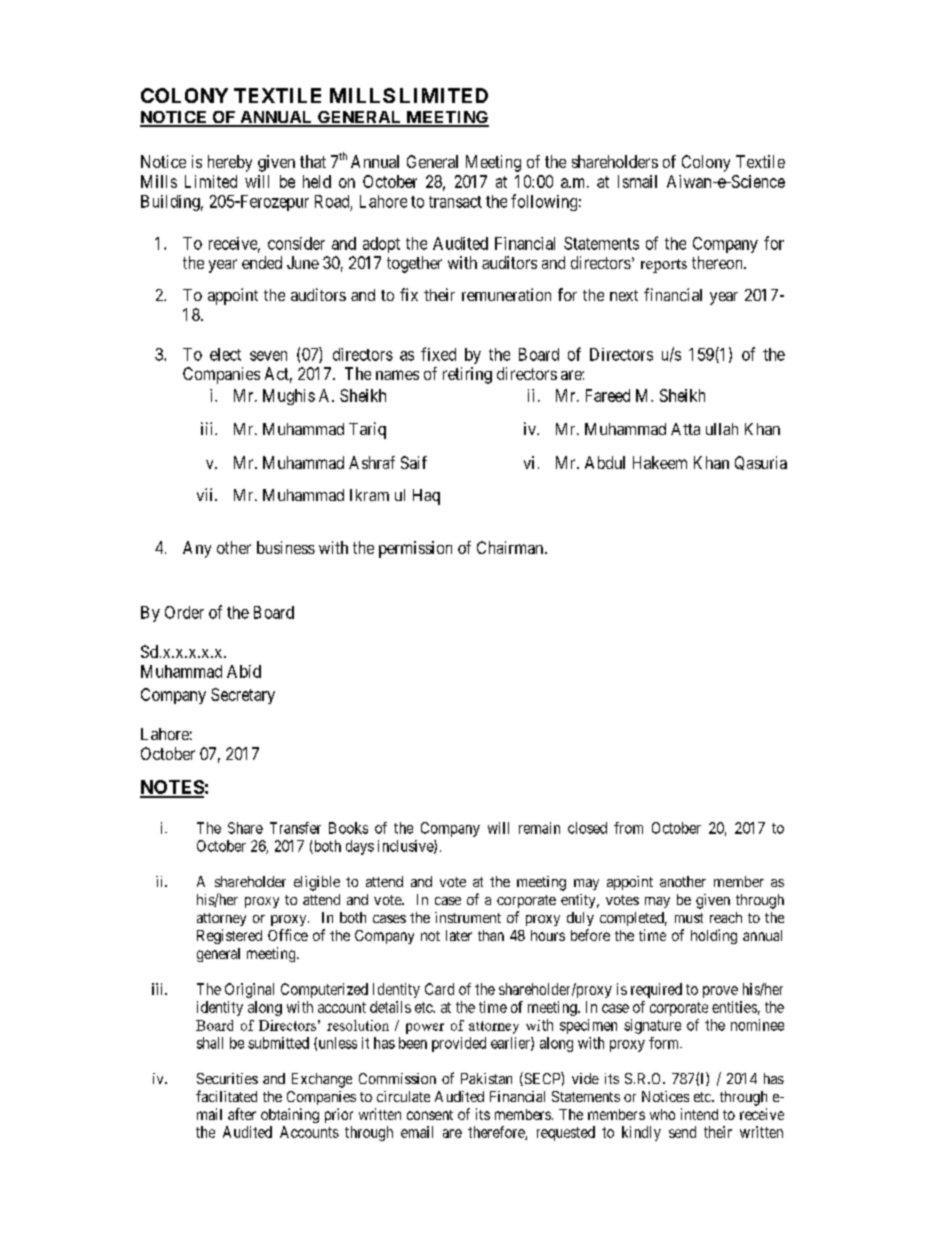 The width and height of the image is (952, 1233). What do you see at coordinates (230, 163) in the image?
I see `hereby` at bounding box center [230, 163].
